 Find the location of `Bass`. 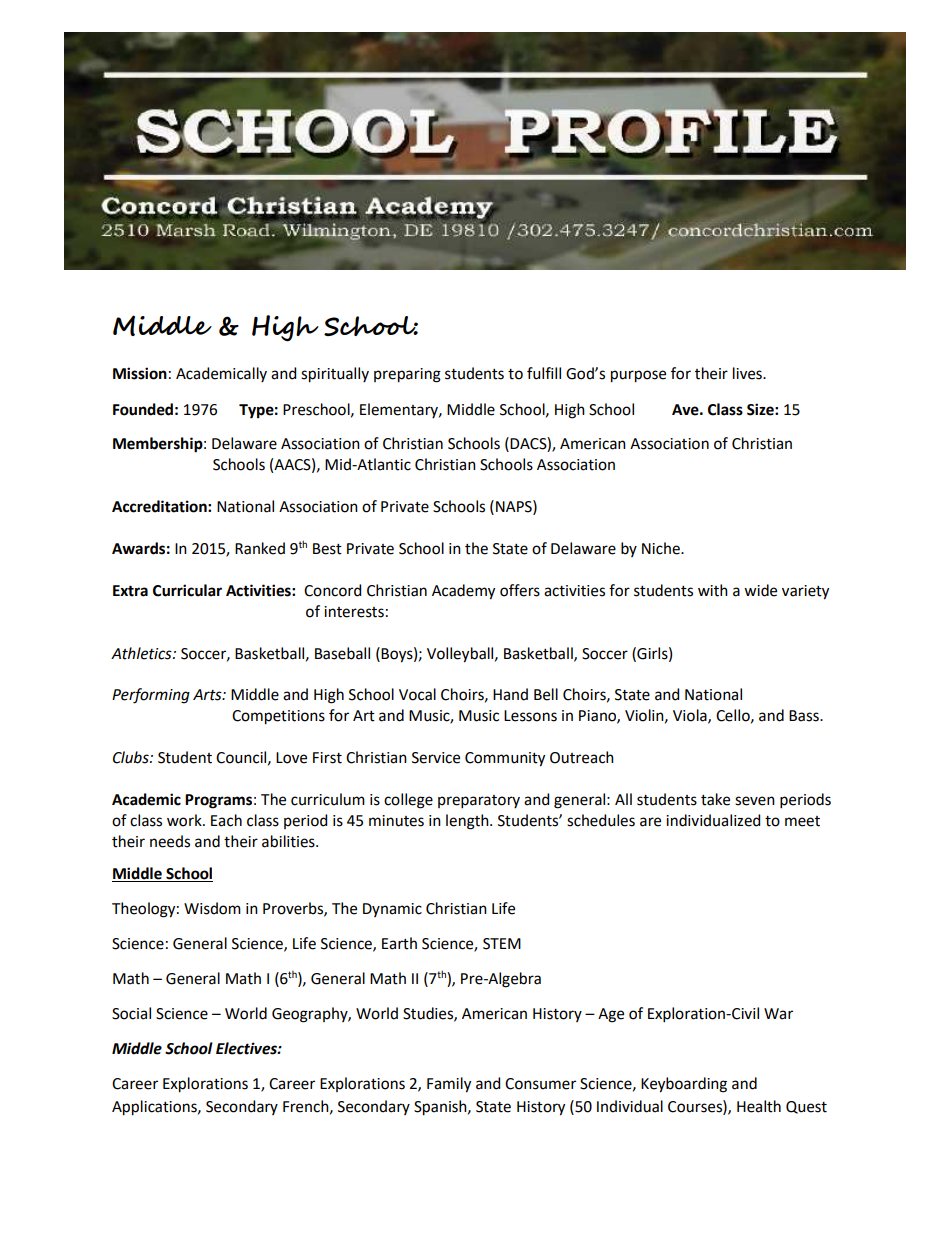

Bass is located at coordinates (805, 716).
